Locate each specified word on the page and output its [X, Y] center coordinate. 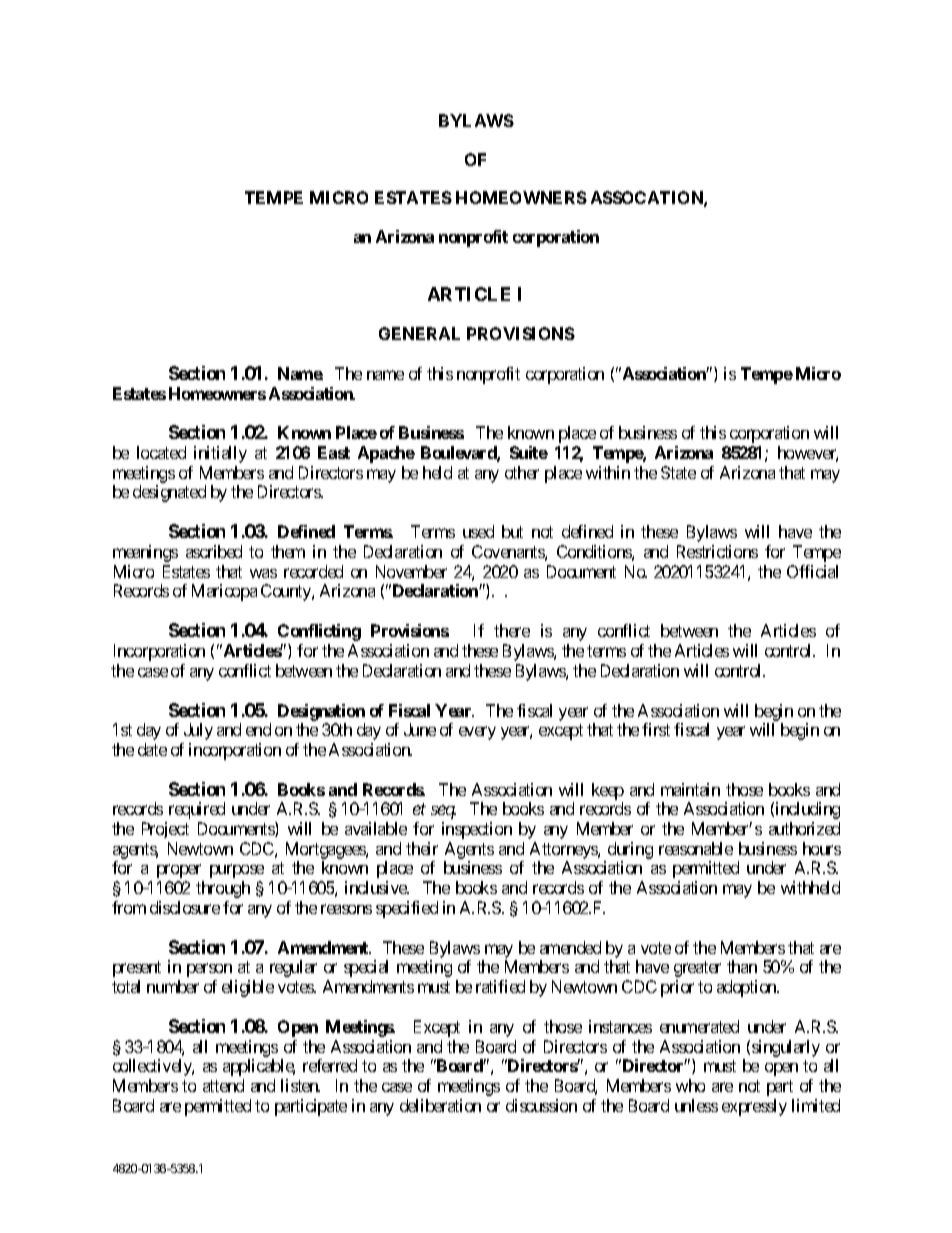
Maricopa [224, 592]
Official [812, 571]
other [522, 472]
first [656, 729]
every [477, 733]
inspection [477, 830]
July [198, 731]
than [742, 966]
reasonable [696, 848]
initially [220, 454]
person [209, 970]
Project [165, 830]
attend [223, 1085]
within [608, 472]
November [411, 571]
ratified [500, 986]
